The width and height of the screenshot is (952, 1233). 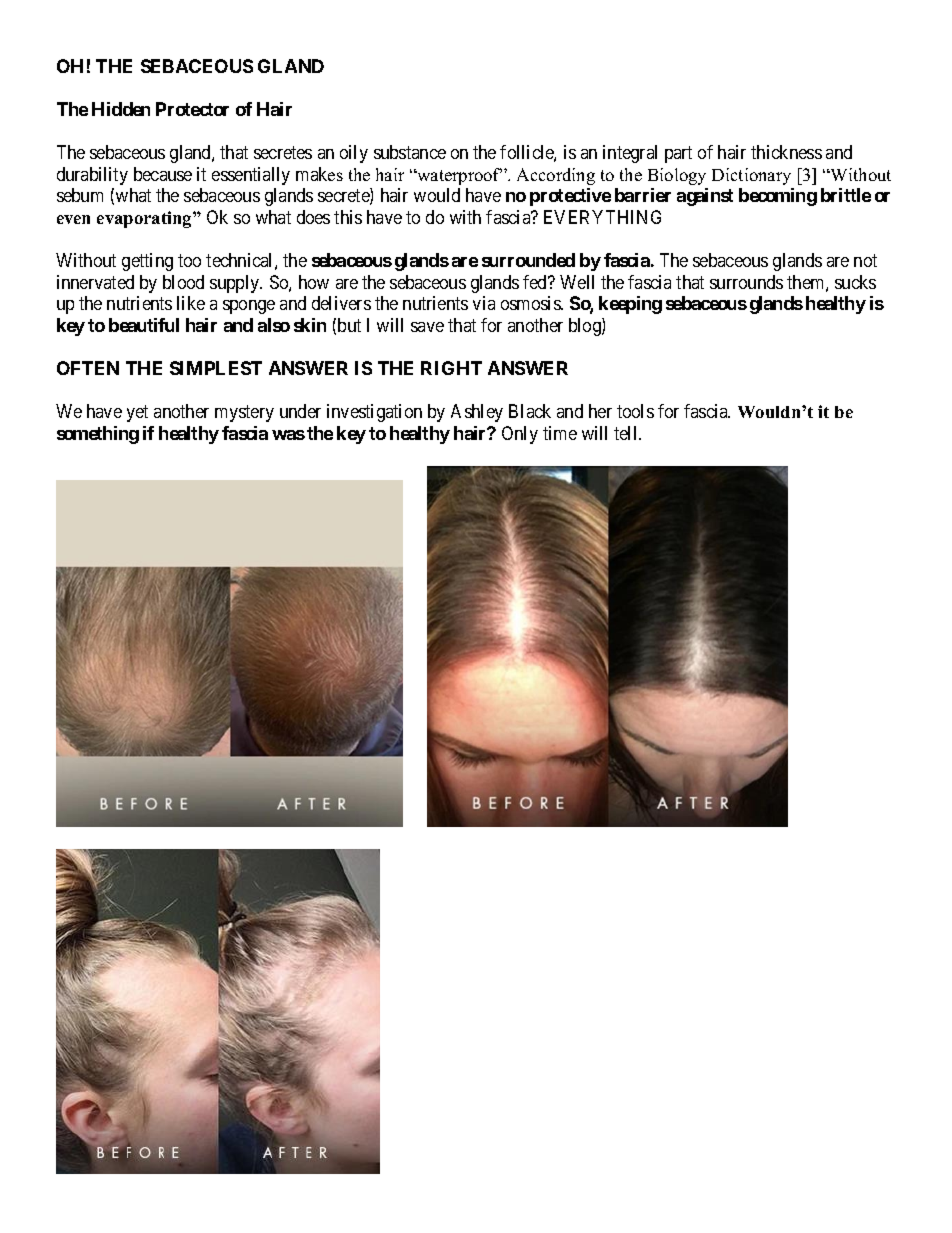 I want to click on yet, so click(x=137, y=413).
